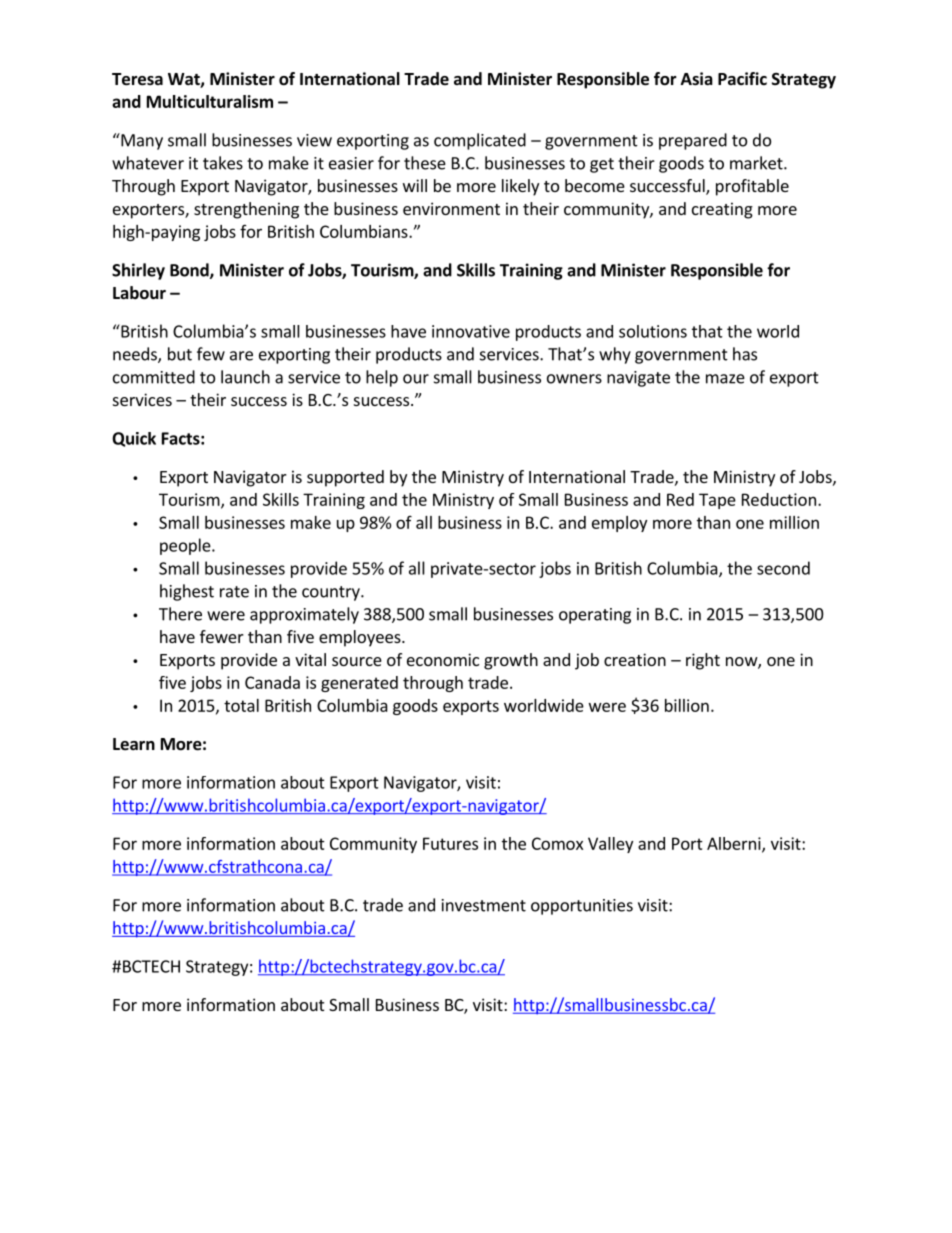 This screenshot has height=1233, width=952. What do you see at coordinates (222, 636) in the screenshot?
I see `fewer` at bounding box center [222, 636].
